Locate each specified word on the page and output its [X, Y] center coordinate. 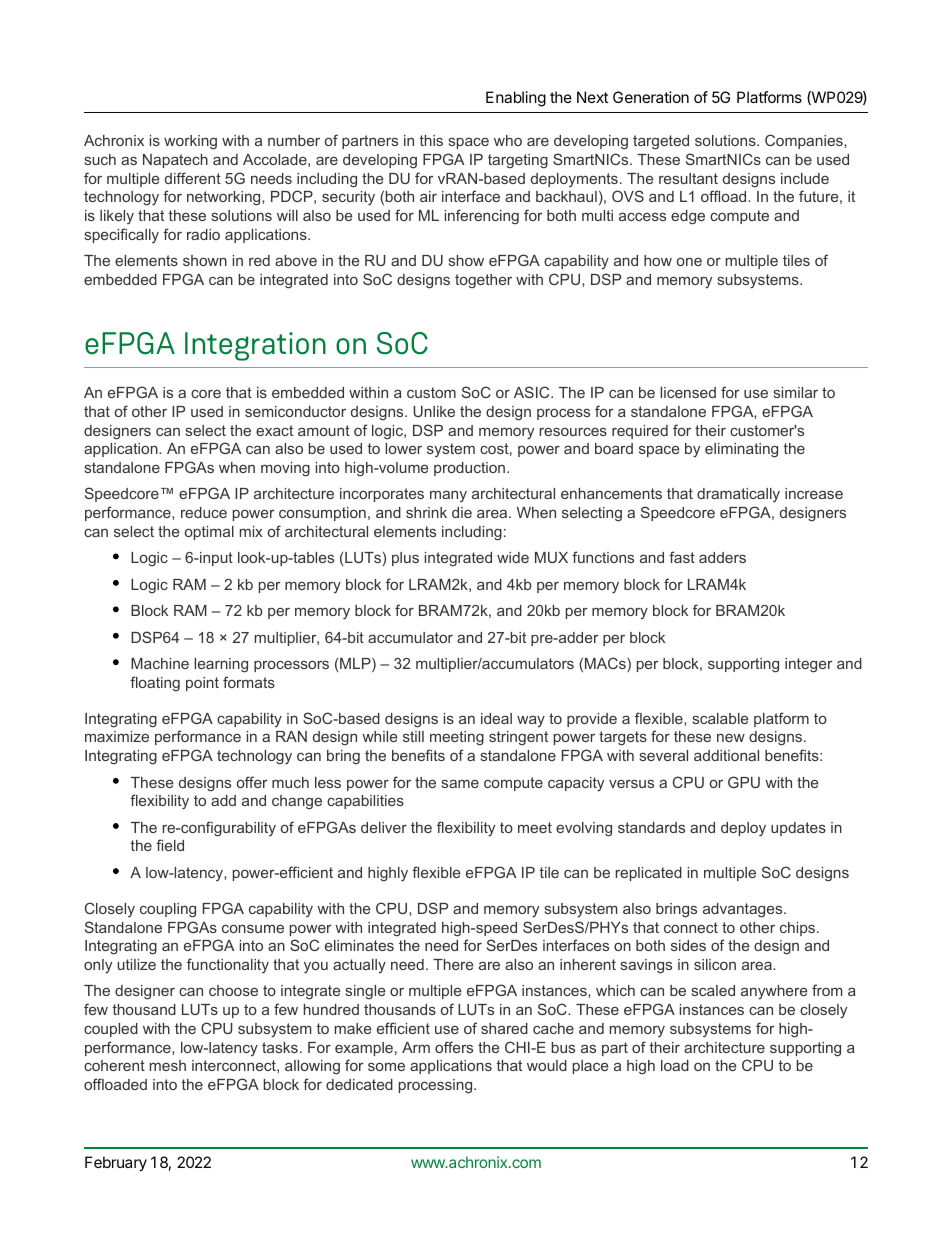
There [453, 964]
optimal [209, 533]
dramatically [738, 495]
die [462, 512]
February [116, 1164]
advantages [744, 910]
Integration [255, 346]
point [202, 684]
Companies [805, 141]
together [483, 281]
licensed [688, 392]
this [431, 140]
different [193, 178]
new [731, 738]
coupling [168, 910]
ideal [496, 718]
